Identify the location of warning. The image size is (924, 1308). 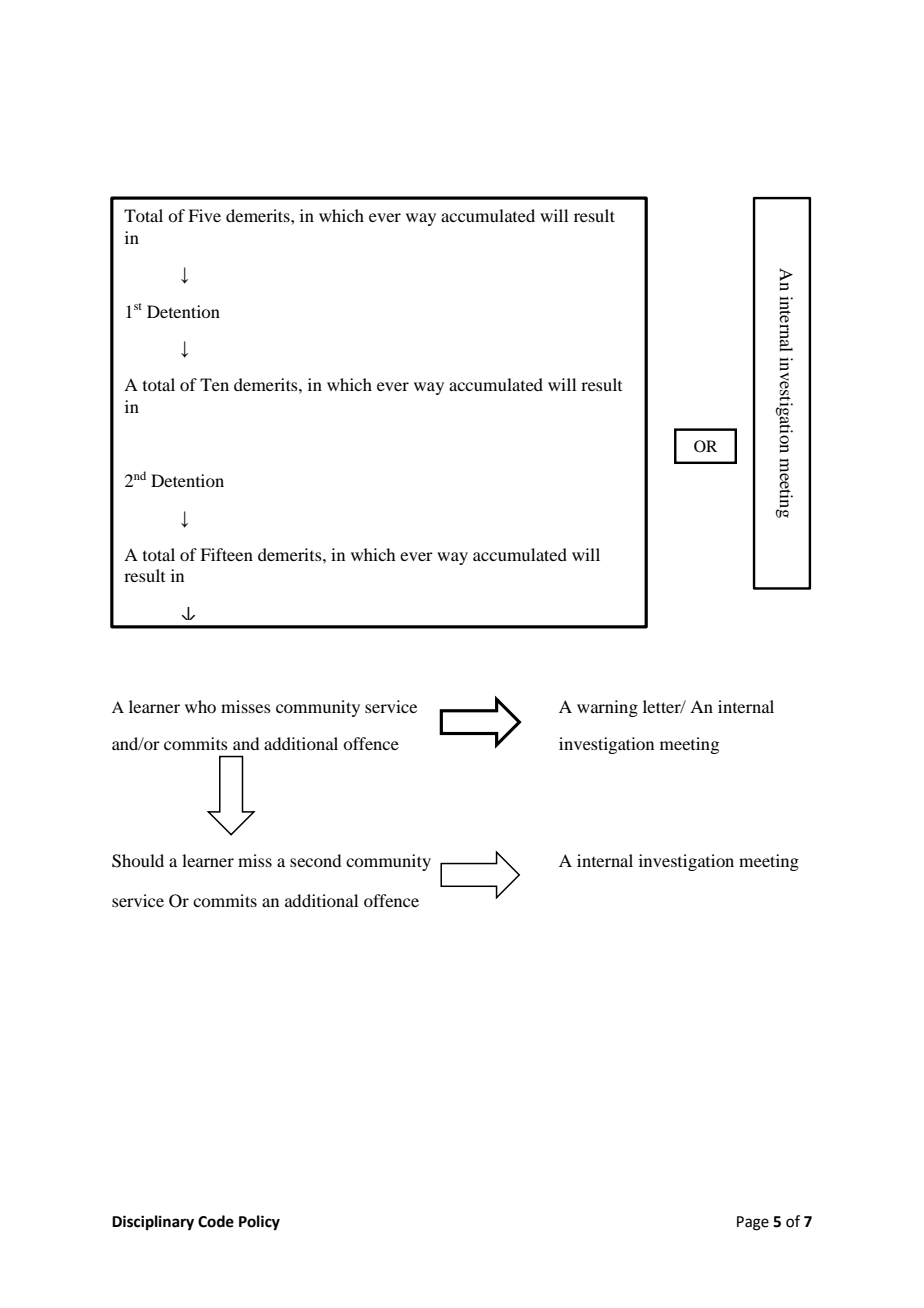
(607, 708).
